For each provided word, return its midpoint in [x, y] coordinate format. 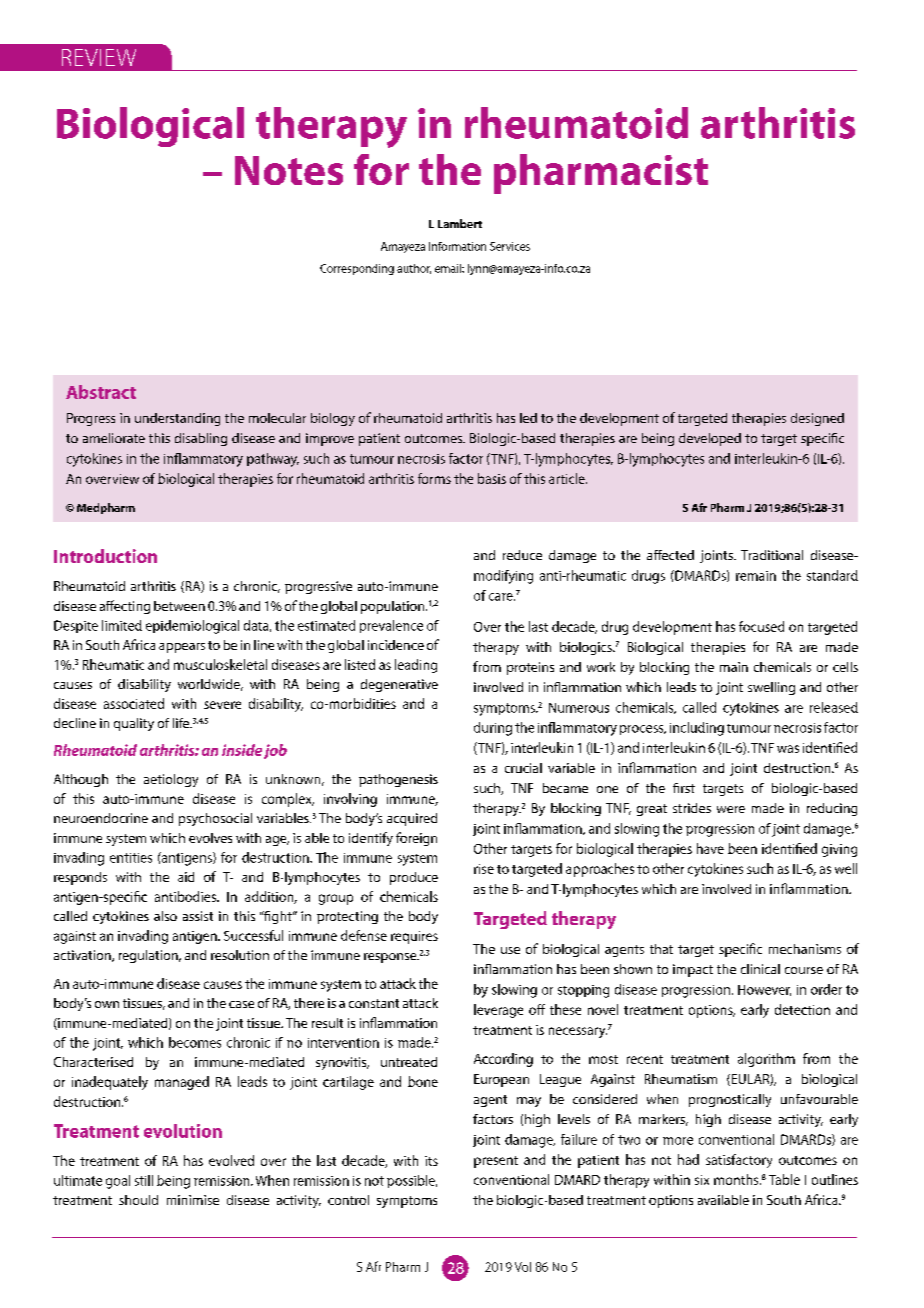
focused [761, 626]
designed [817, 419]
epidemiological [192, 627]
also [165, 916]
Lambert [460, 223]
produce [414, 878]
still [144, 1180]
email [449, 268]
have [710, 848]
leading [416, 666]
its [431, 1161]
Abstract [101, 392]
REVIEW [99, 57]
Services [510, 246]
